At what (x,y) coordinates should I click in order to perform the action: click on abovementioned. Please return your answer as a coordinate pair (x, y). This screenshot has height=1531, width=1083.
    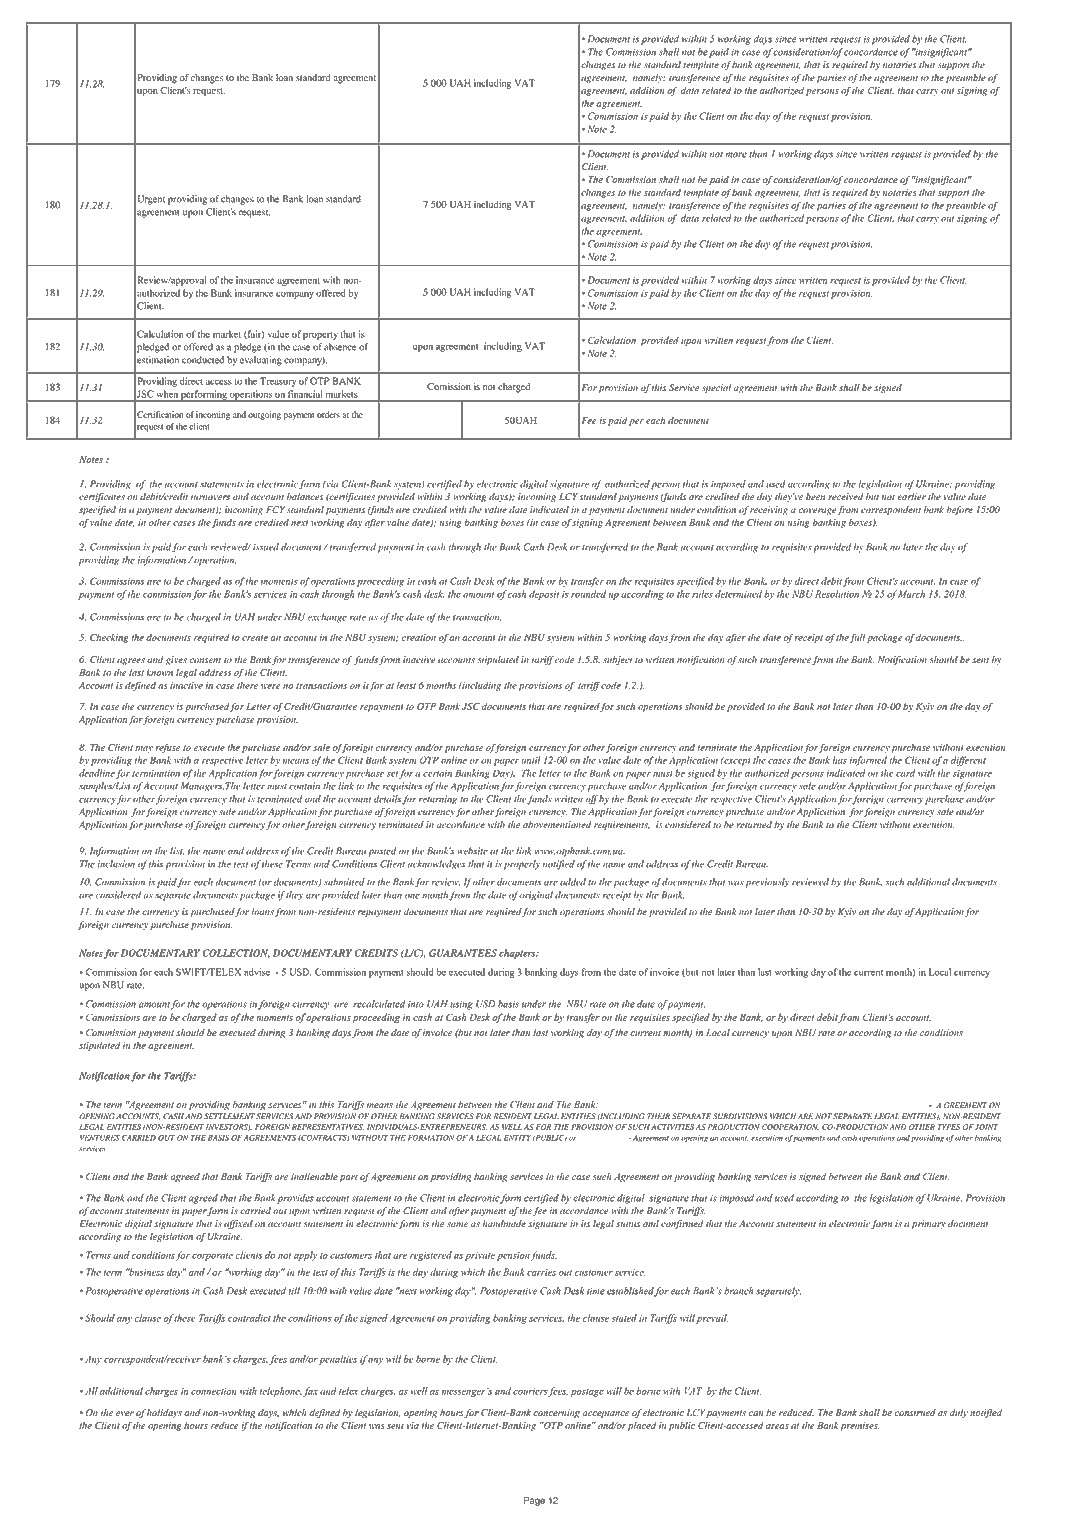
    Looking at the image, I should click on (557, 824).
